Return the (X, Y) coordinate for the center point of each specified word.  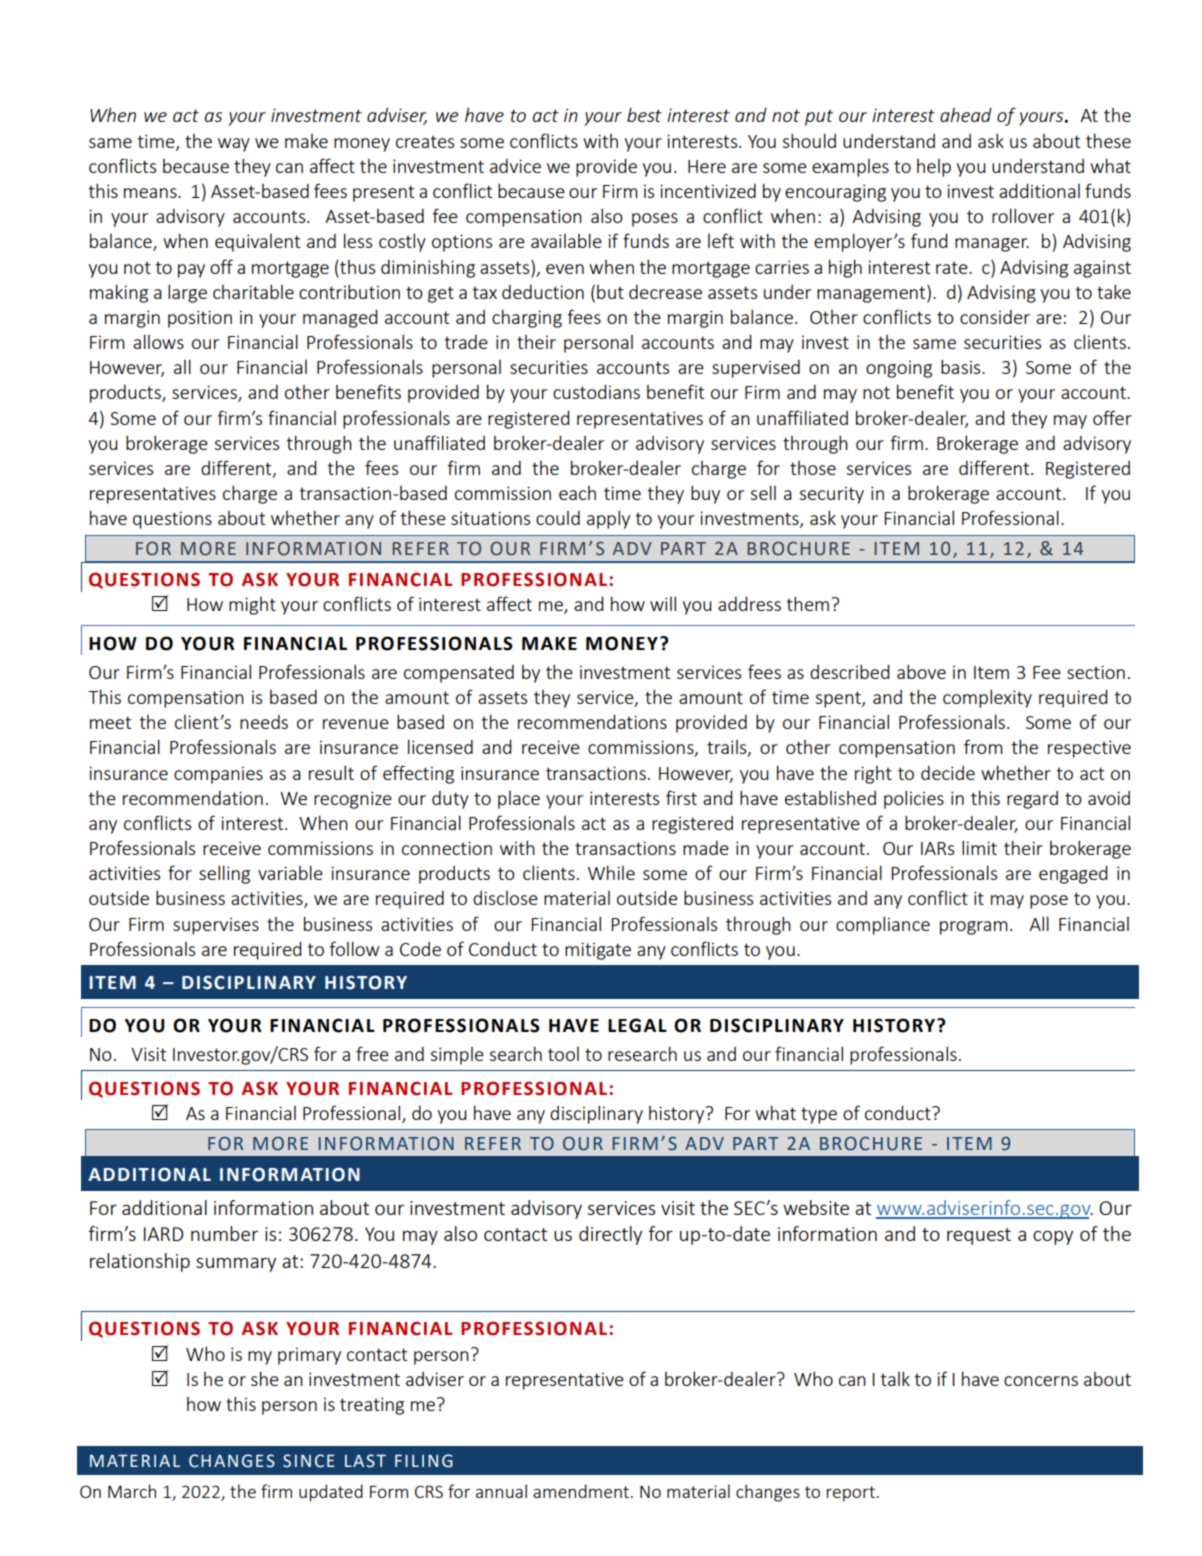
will (663, 603)
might (252, 606)
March (132, 1491)
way (234, 145)
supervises (216, 926)
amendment (581, 1491)
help (934, 168)
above (921, 671)
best (644, 114)
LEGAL (637, 1025)
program (974, 928)
